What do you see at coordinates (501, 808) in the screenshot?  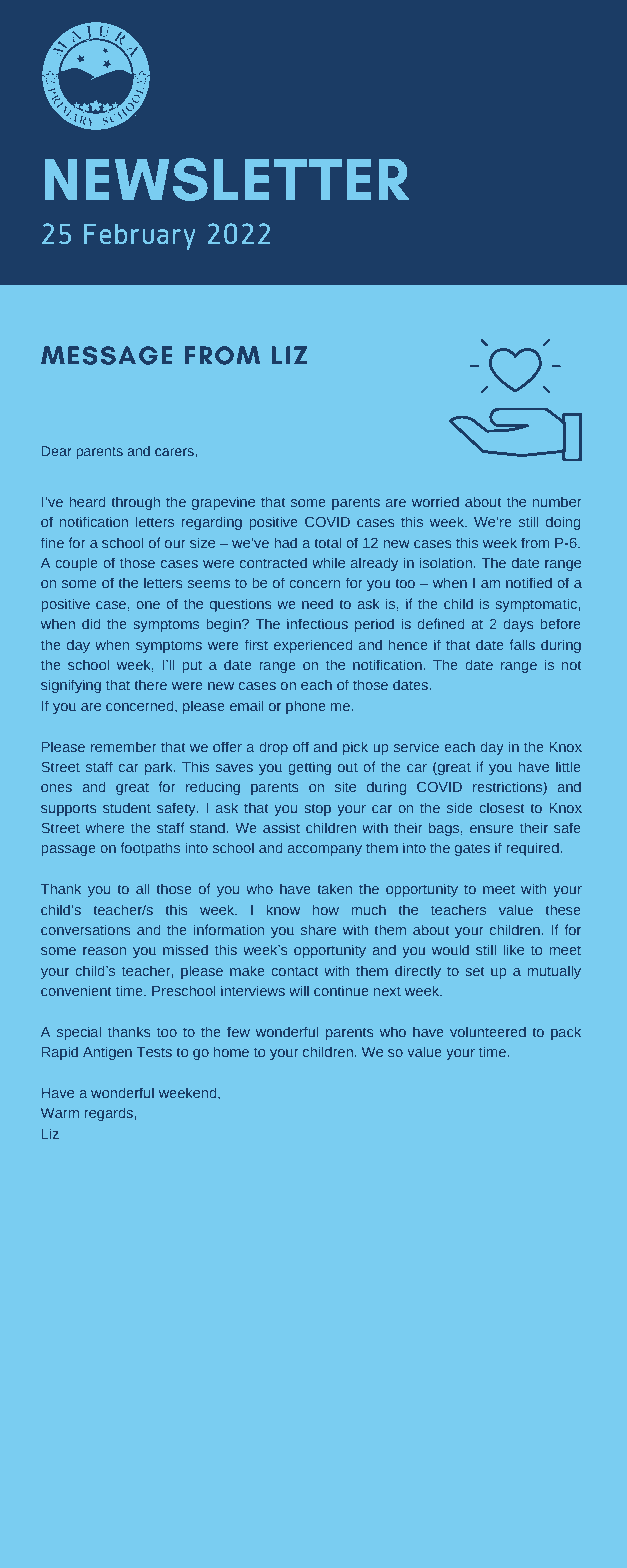 I see `closest` at bounding box center [501, 808].
